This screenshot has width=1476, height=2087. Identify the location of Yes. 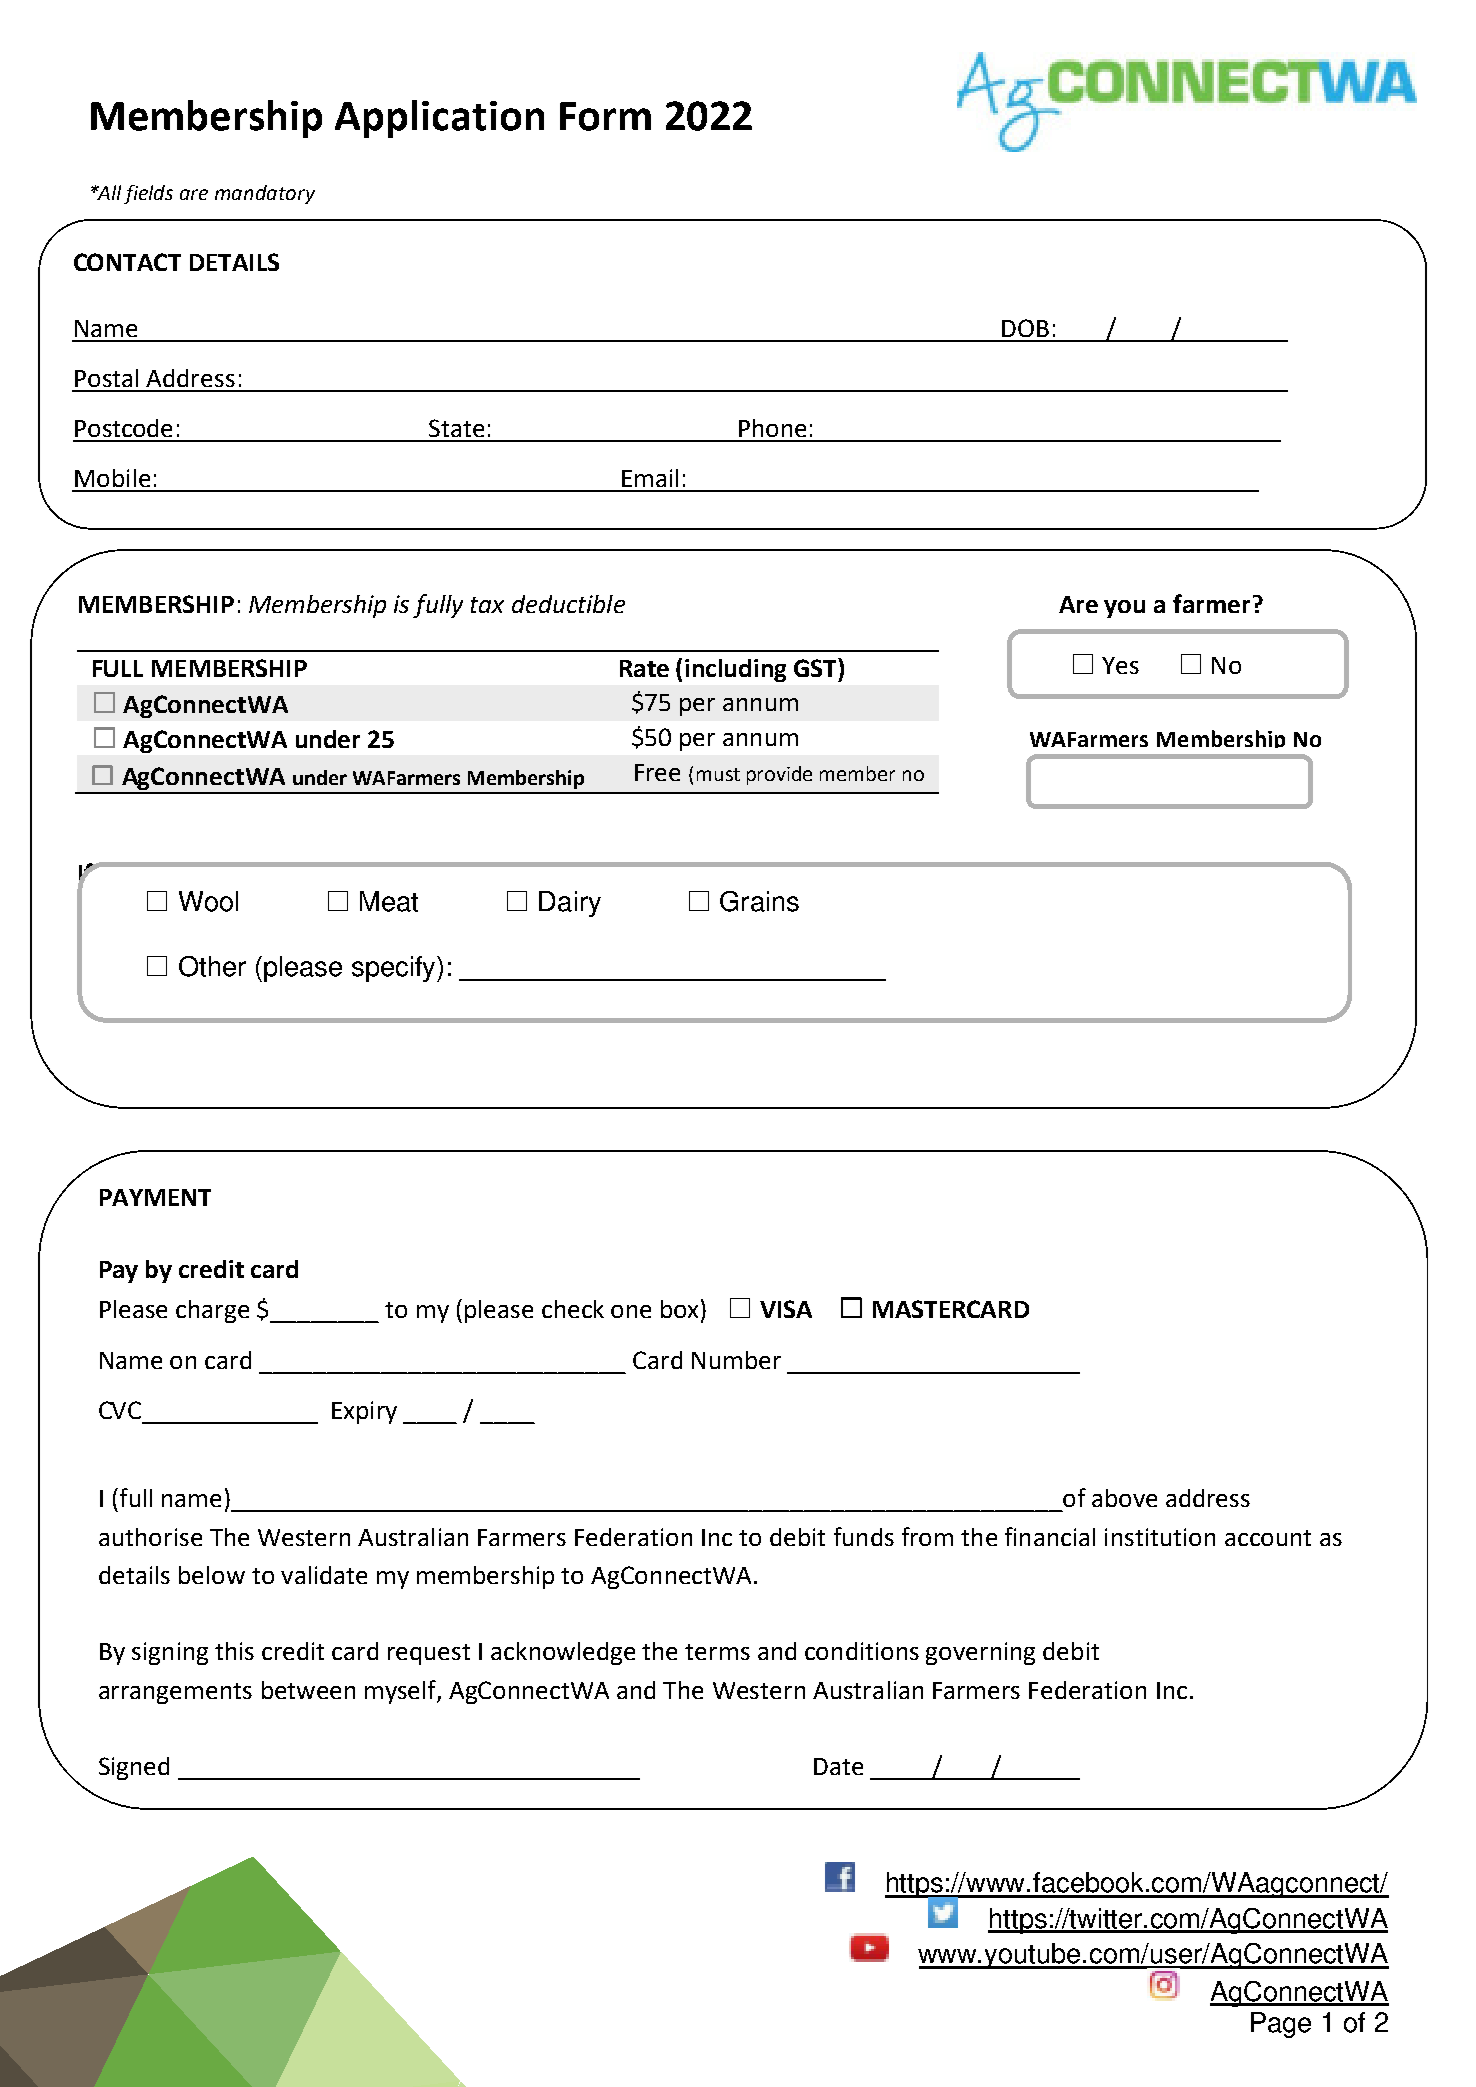
(1120, 665).
